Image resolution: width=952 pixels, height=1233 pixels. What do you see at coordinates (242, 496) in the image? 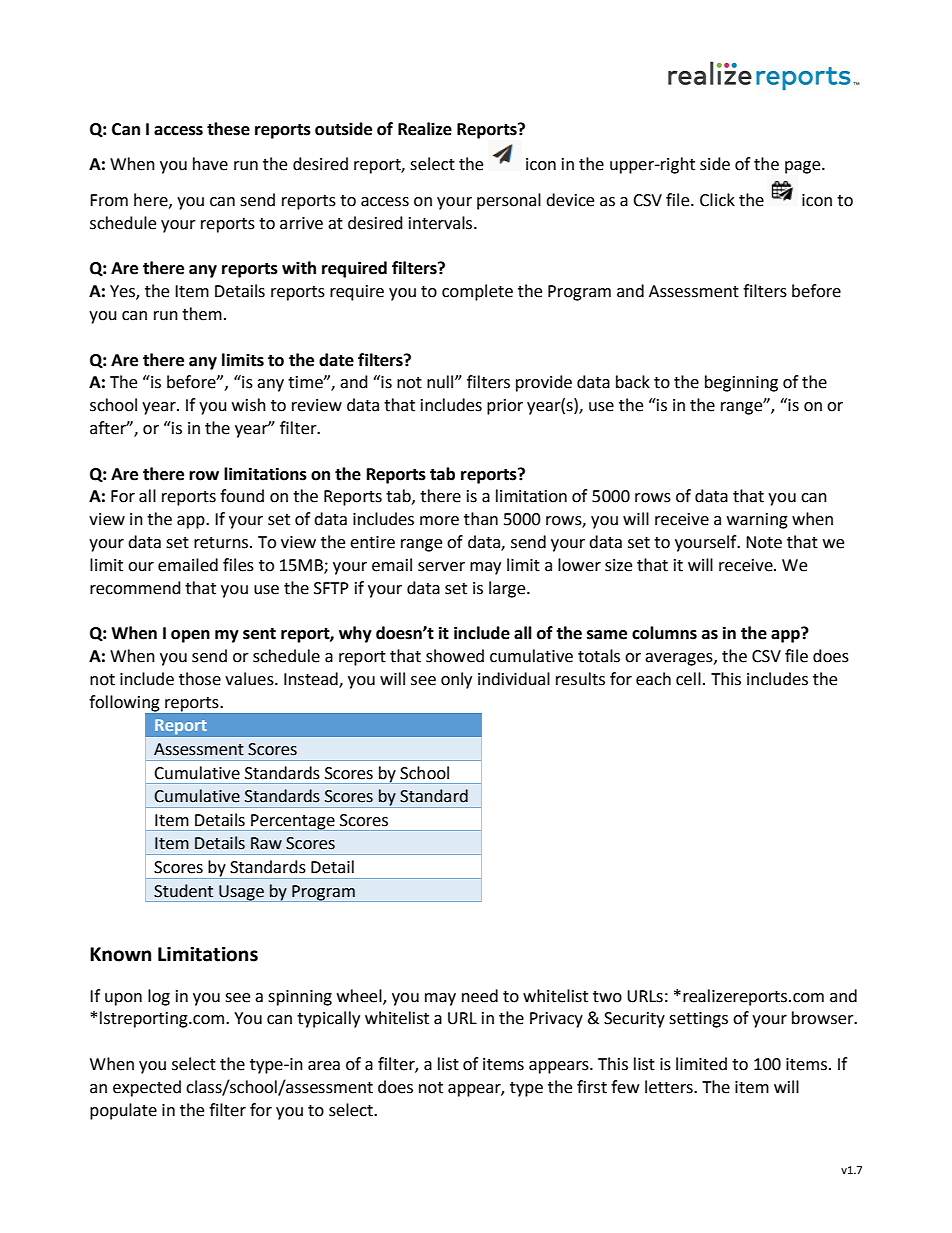
I see `found` at bounding box center [242, 496].
